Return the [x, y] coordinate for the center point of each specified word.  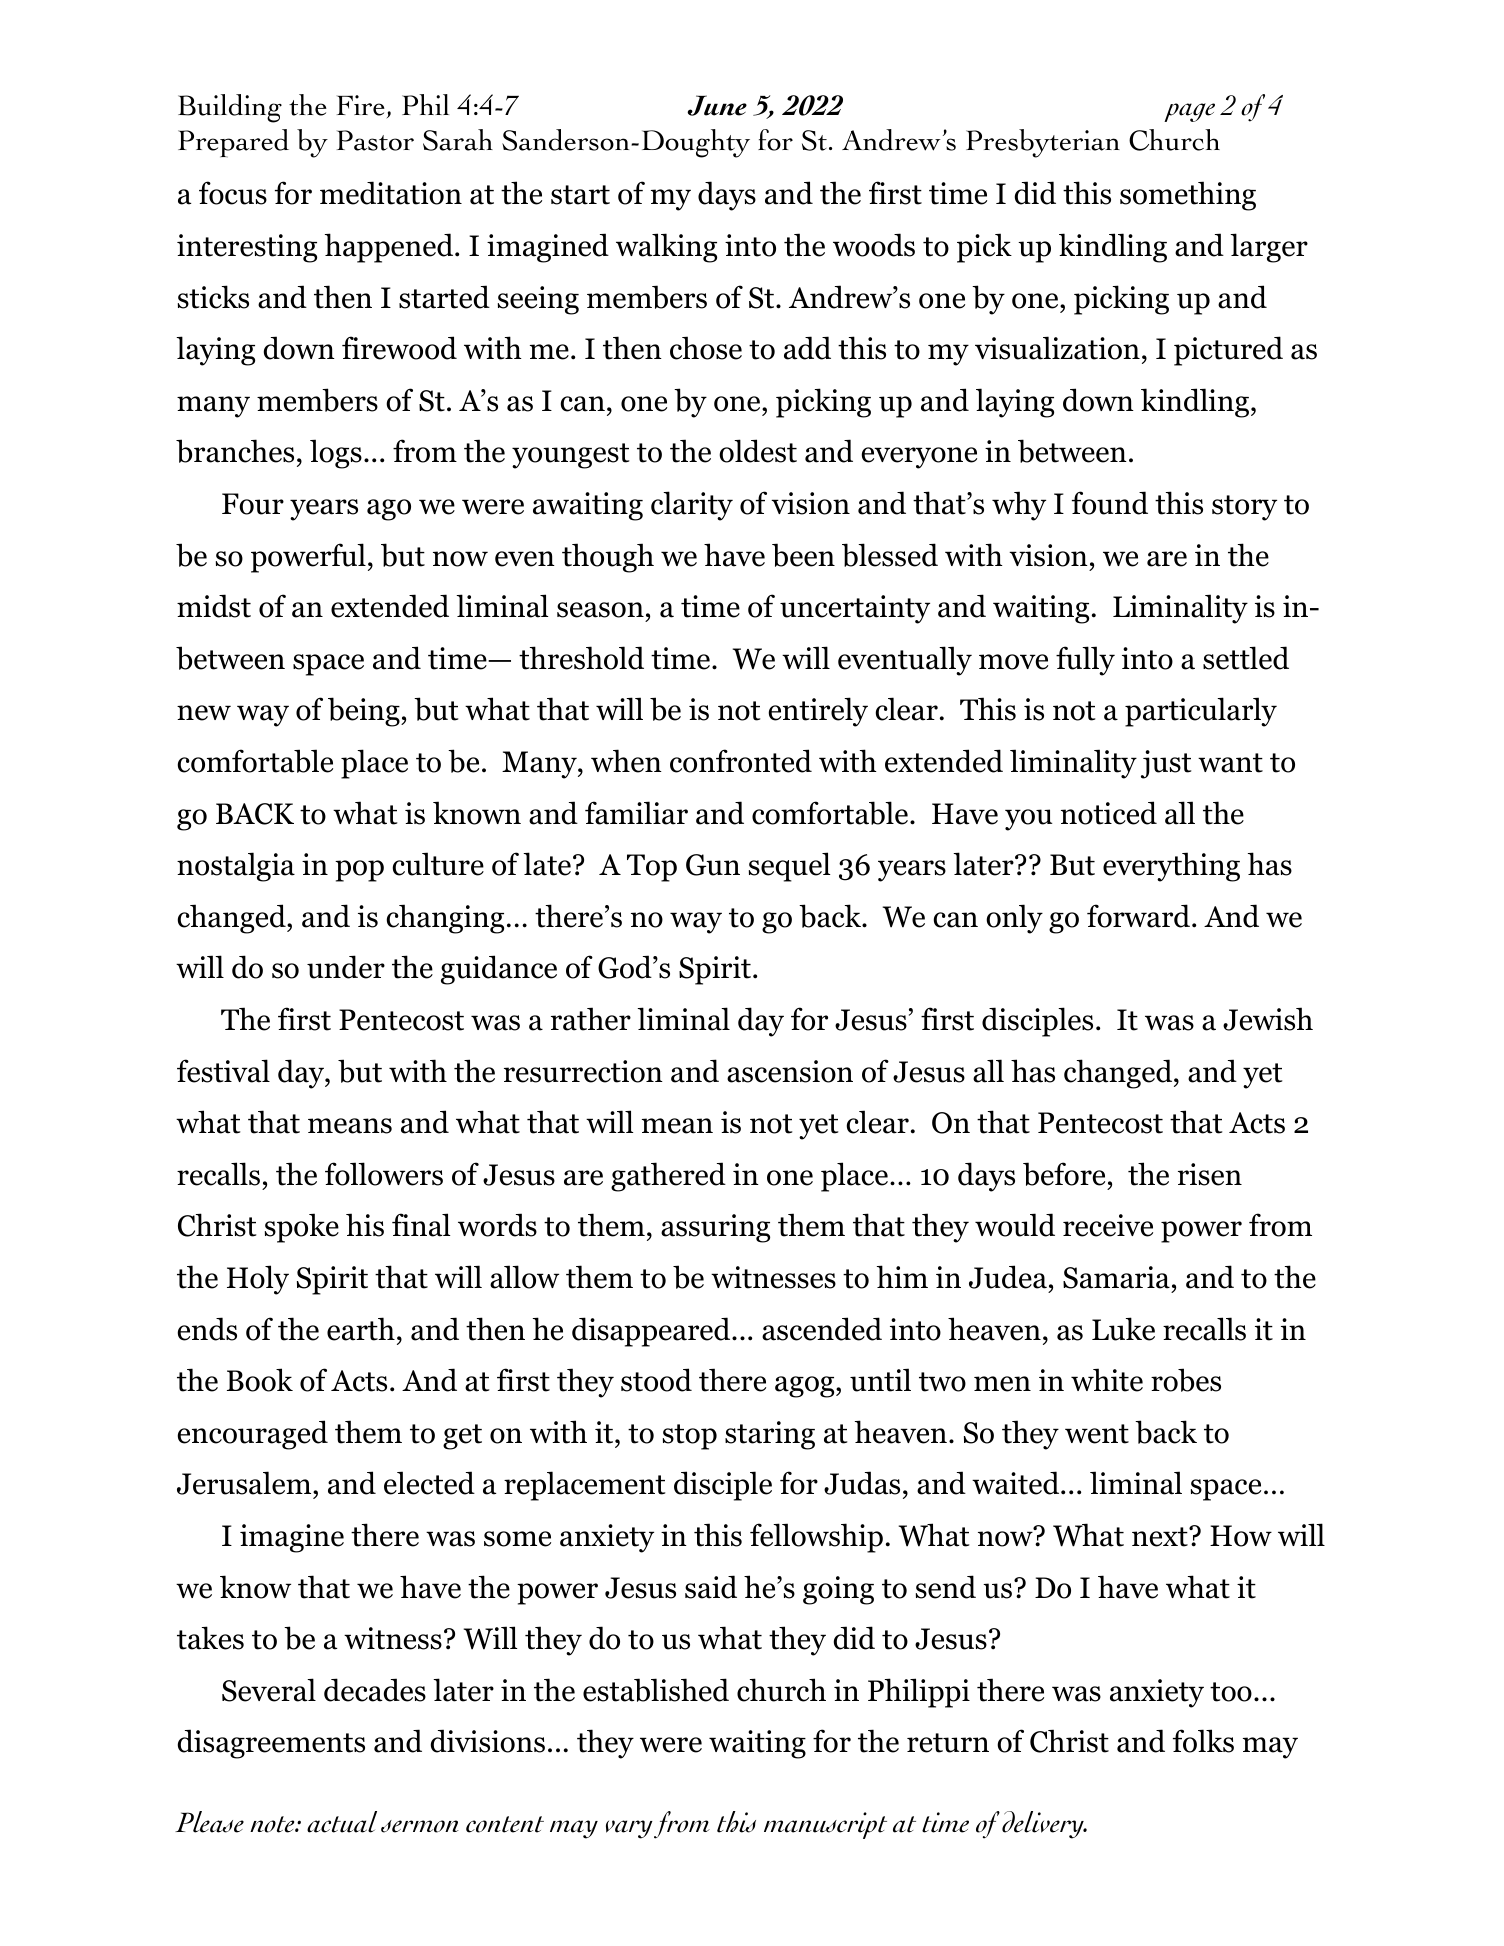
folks [1203, 1741]
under [346, 967]
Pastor [375, 140]
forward [1138, 916]
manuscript [825, 1825]
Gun [713, 865]
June [717, 105]
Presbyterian [1043, 143]
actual [342, 1822]
